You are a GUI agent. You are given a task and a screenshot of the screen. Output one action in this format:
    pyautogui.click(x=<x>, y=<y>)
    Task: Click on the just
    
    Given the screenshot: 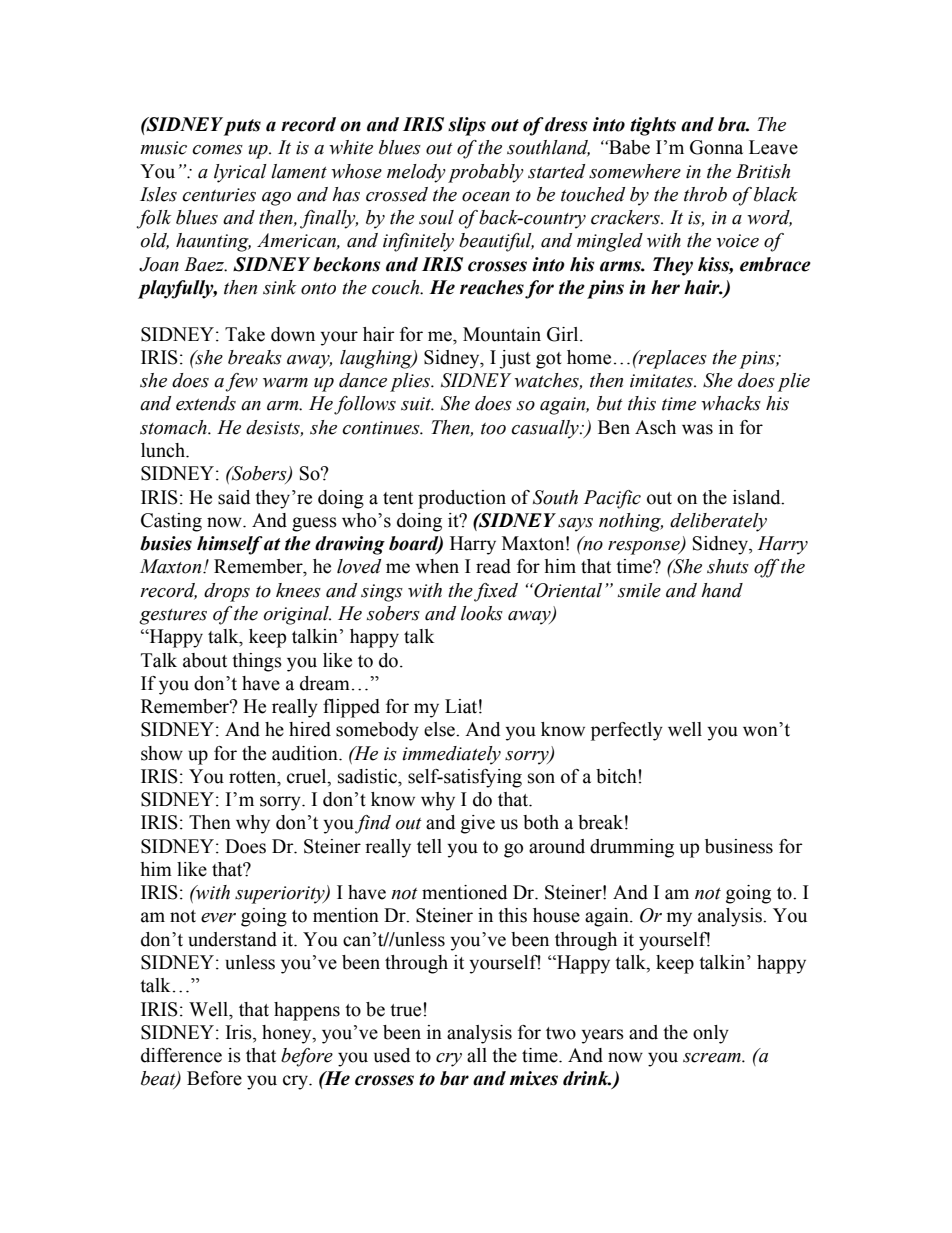 What is the action you would take?
    pyautogui.click(x=515, y=359)
